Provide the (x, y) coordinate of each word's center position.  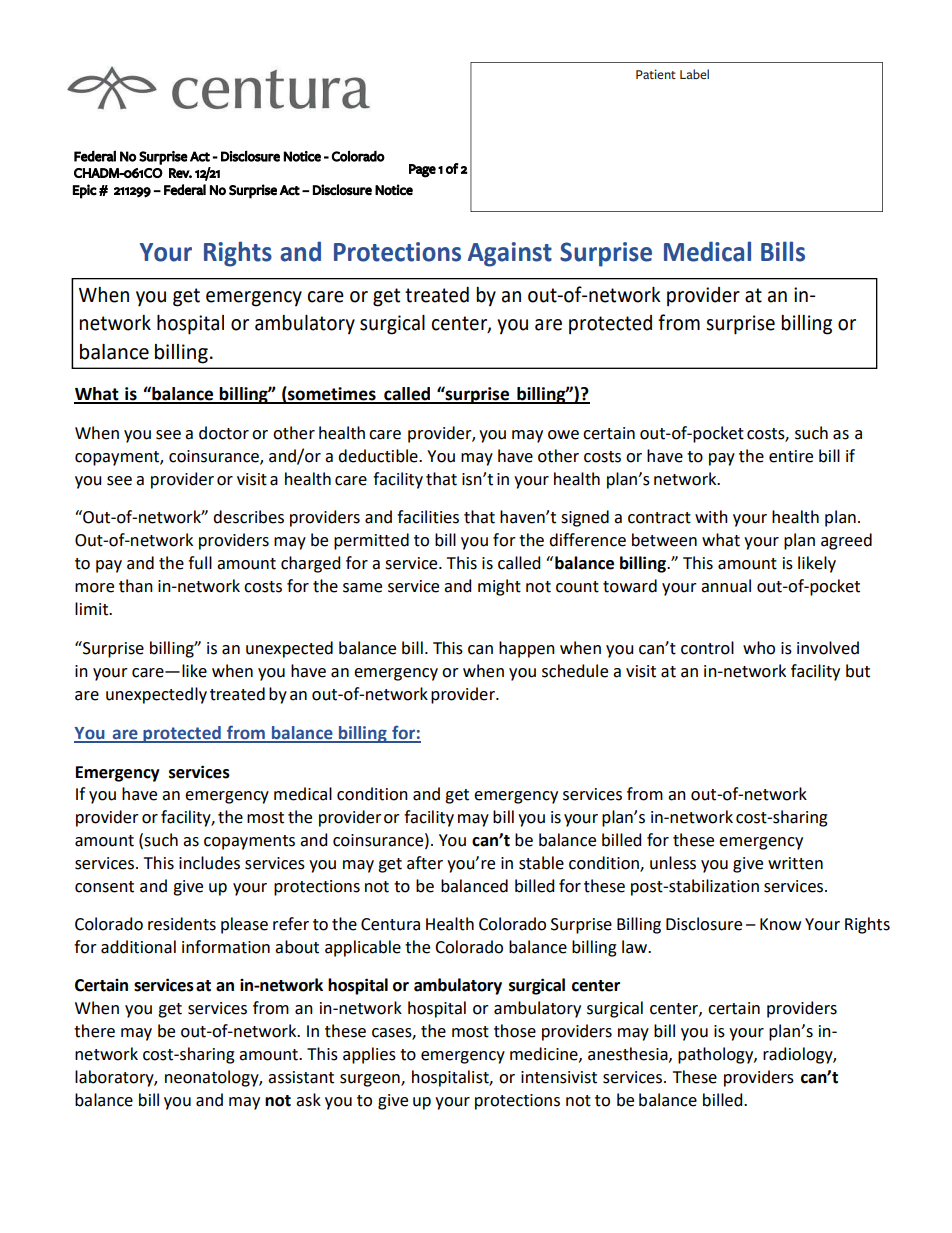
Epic (85, 191)
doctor (224, 433)
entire (791, 456)
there (94, 1031)
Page (422, 171)
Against (510, 254)
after (425, 863)
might (499, 587)
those (515, 1031)
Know (780, 924)
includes (209, 863)
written (795, 863)
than (136, 586)
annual (726, 586)
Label (694, 74)
